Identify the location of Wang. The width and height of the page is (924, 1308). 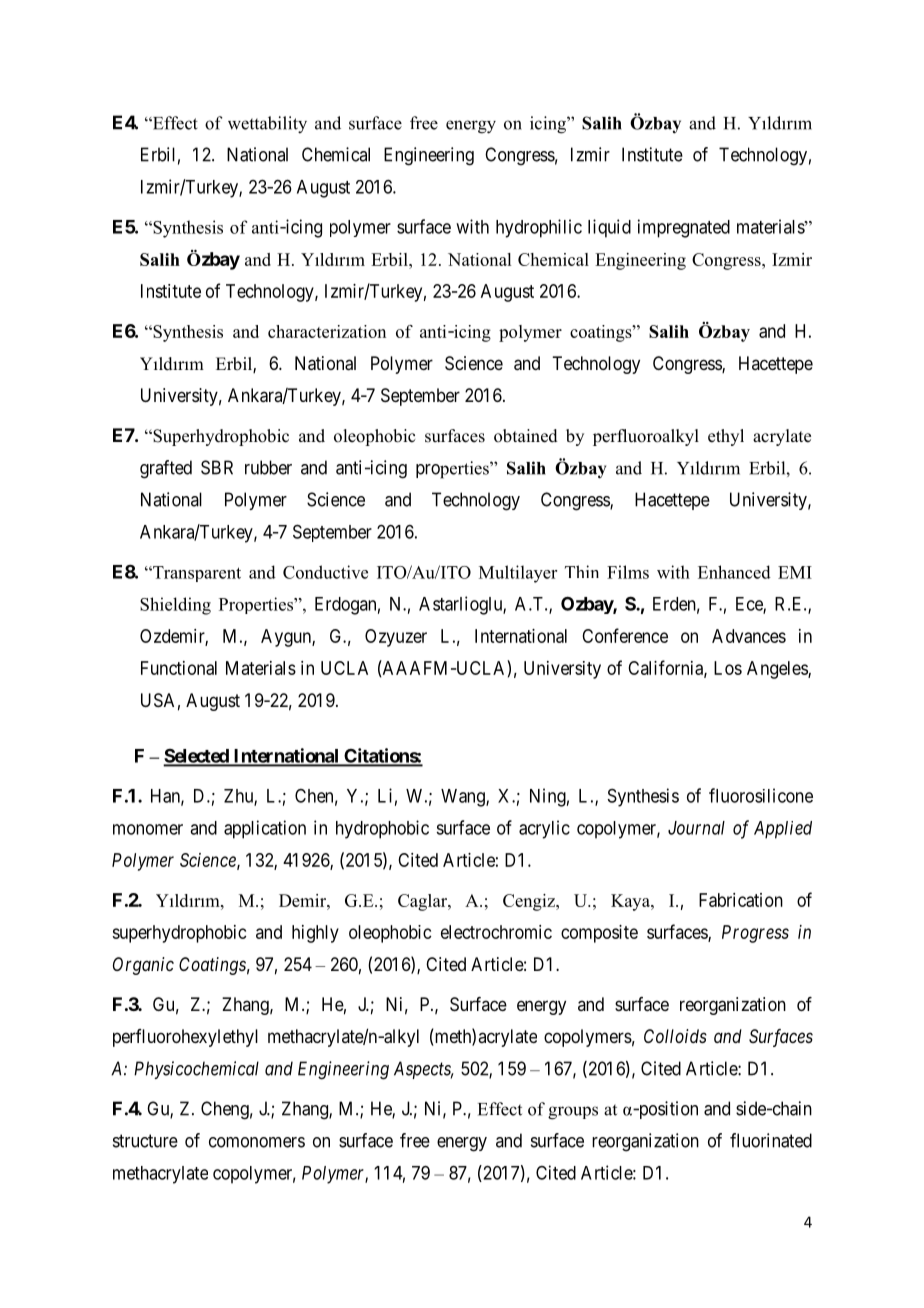
(464, 798).
